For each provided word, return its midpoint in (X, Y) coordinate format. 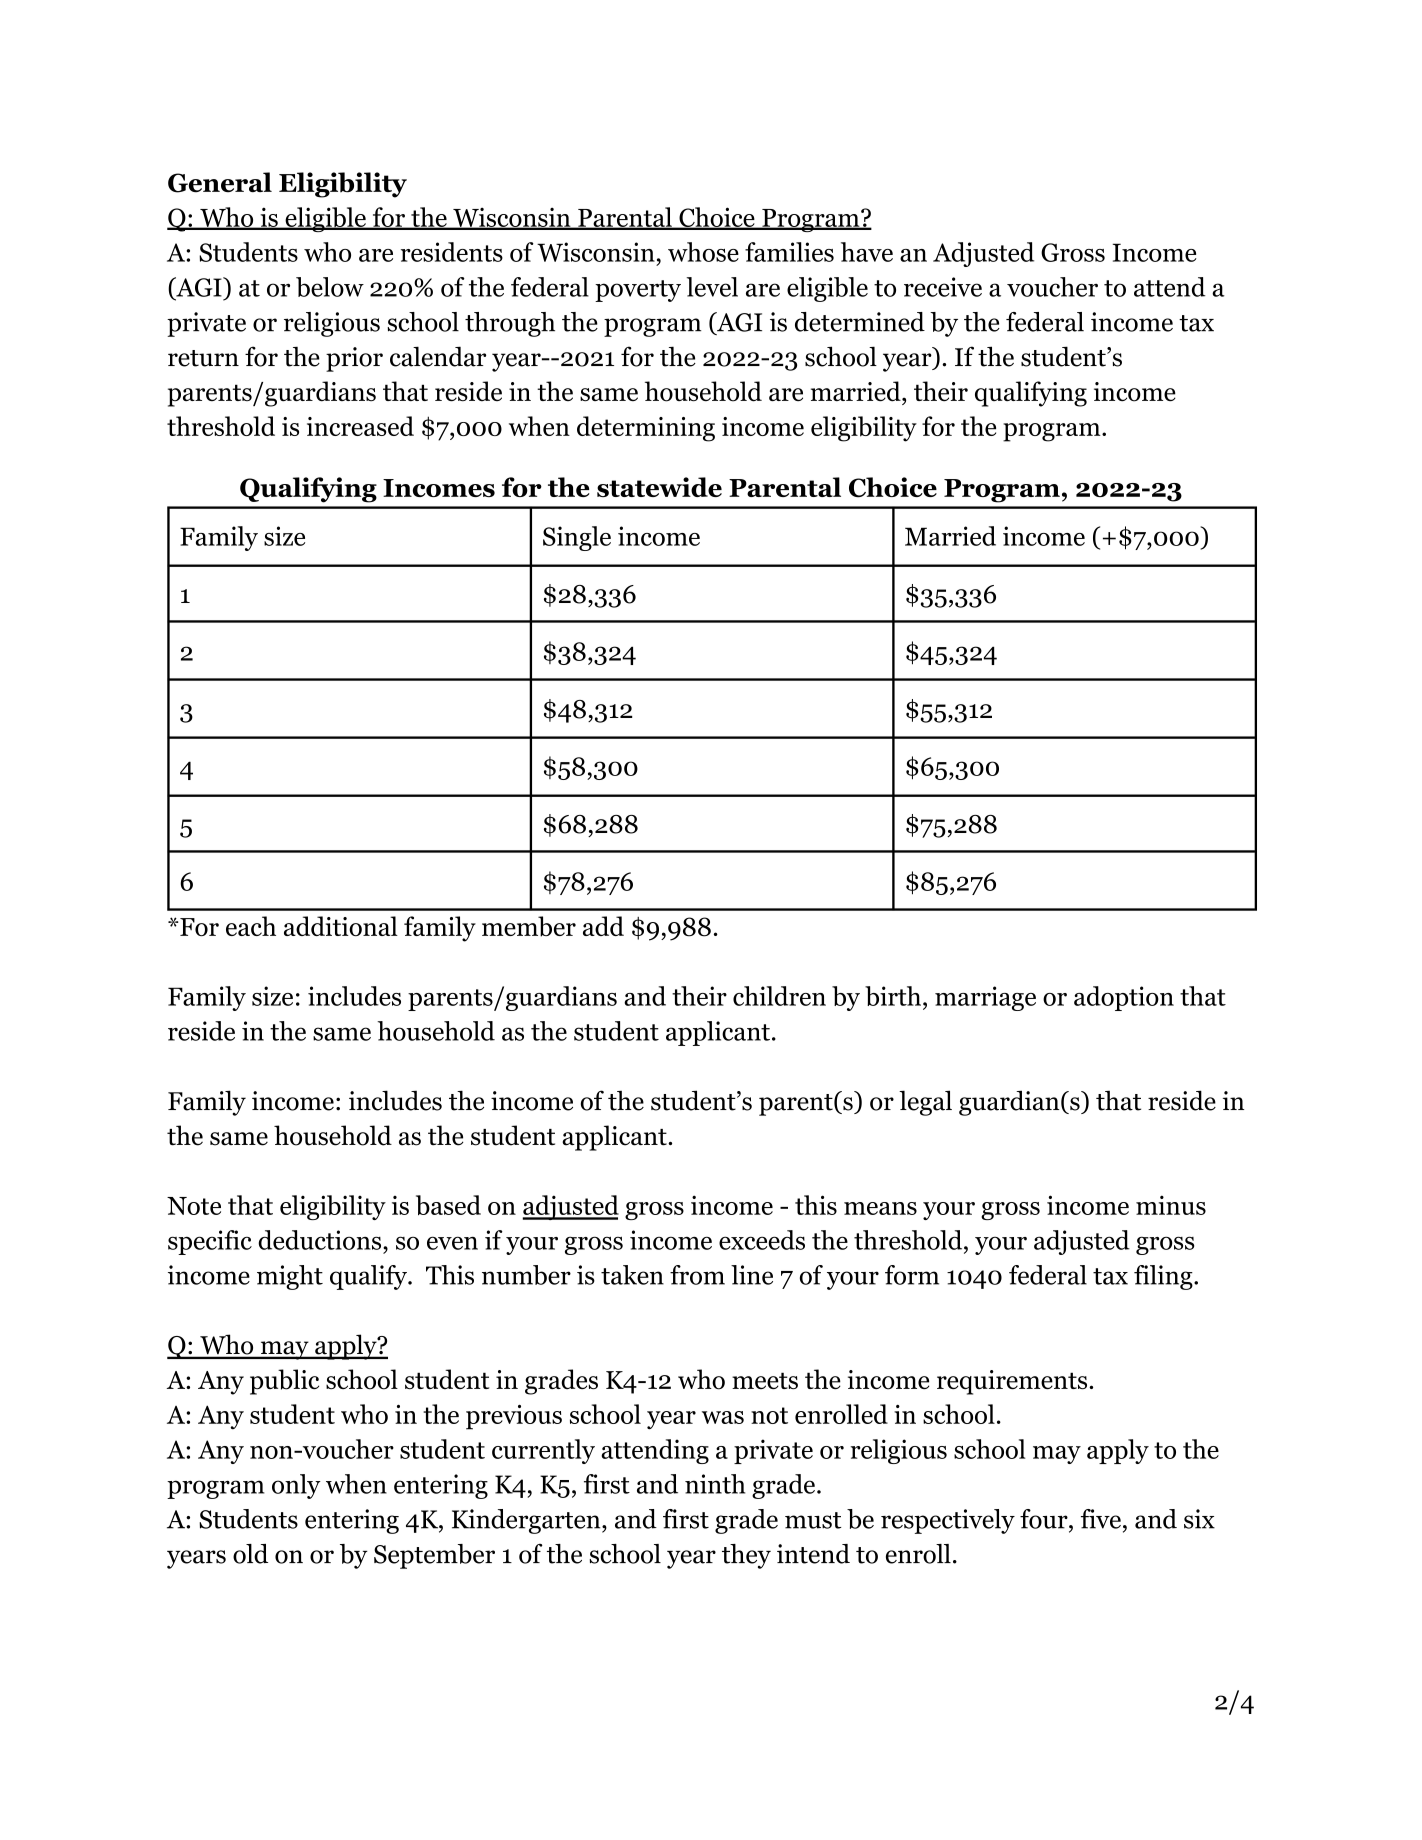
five (1101, 1519)
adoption (1124, 998)
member (529, 926)
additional (341, 926)
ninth (715, 1484)
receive (943, 287)
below (330, 287)
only (296, 1486)
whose (703, 252)
